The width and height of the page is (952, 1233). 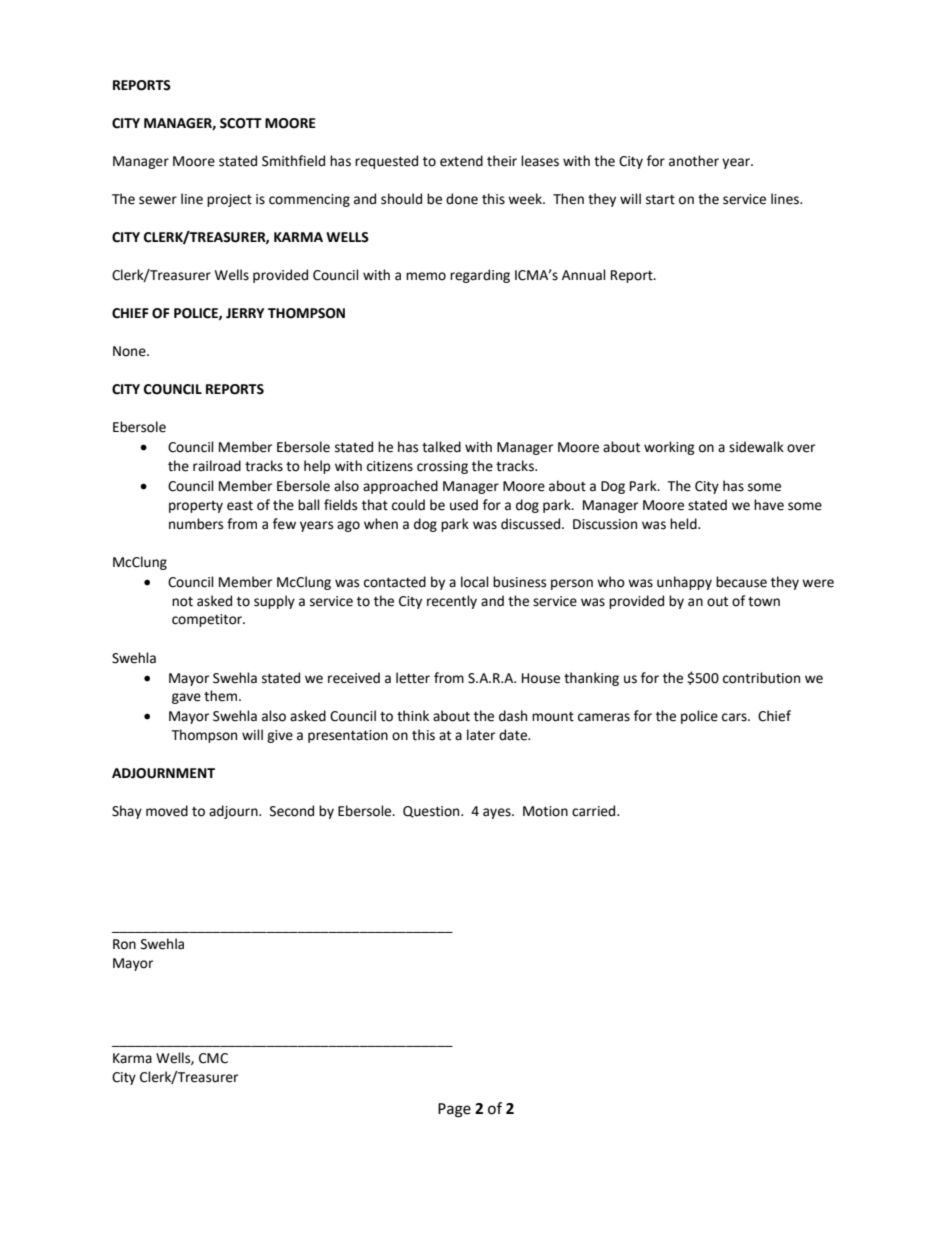 I want to click on extend, so click(x=461, y=161).
